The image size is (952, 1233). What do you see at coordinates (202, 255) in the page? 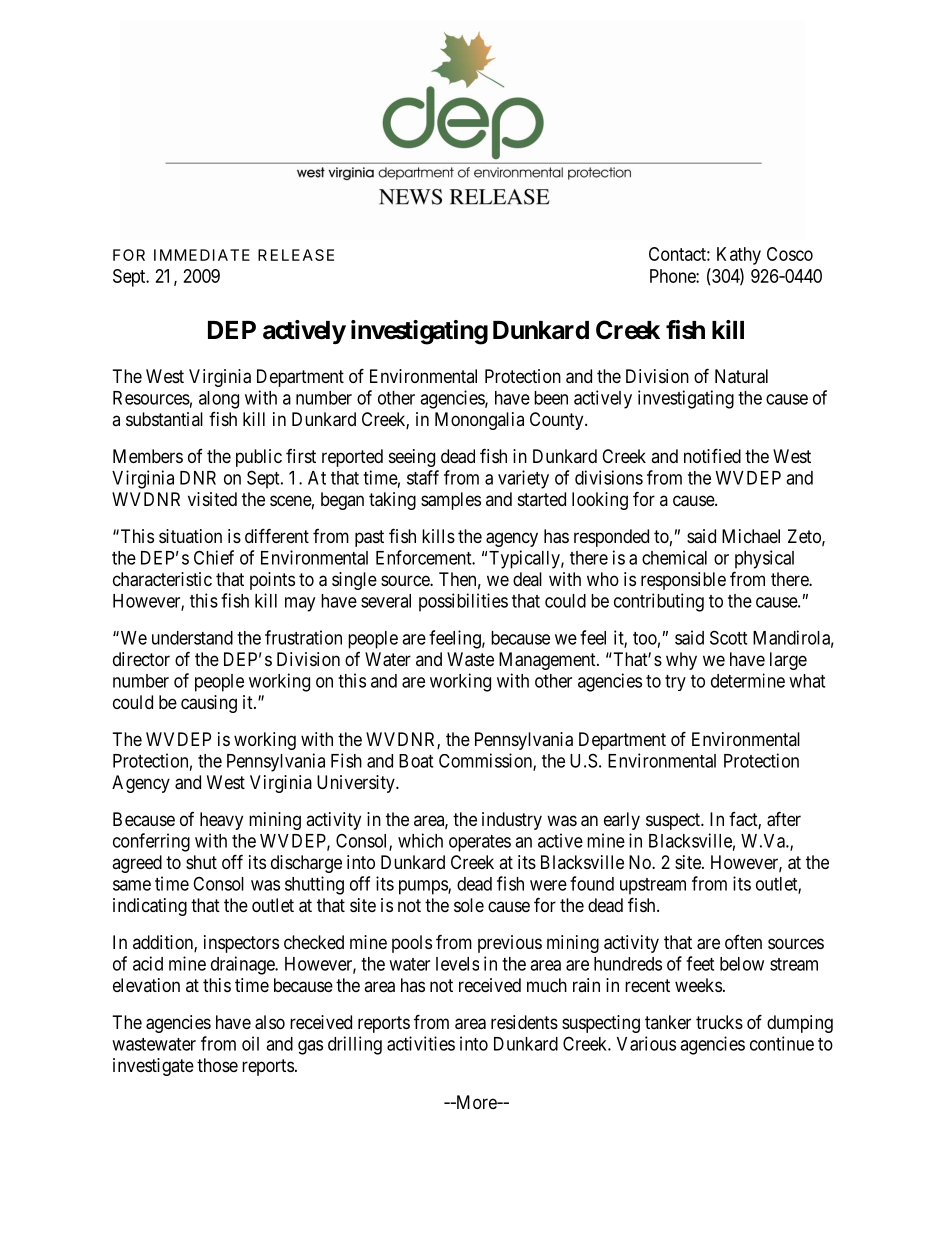
I see `IMMEDIATE` at bounding box center [202, 255].
